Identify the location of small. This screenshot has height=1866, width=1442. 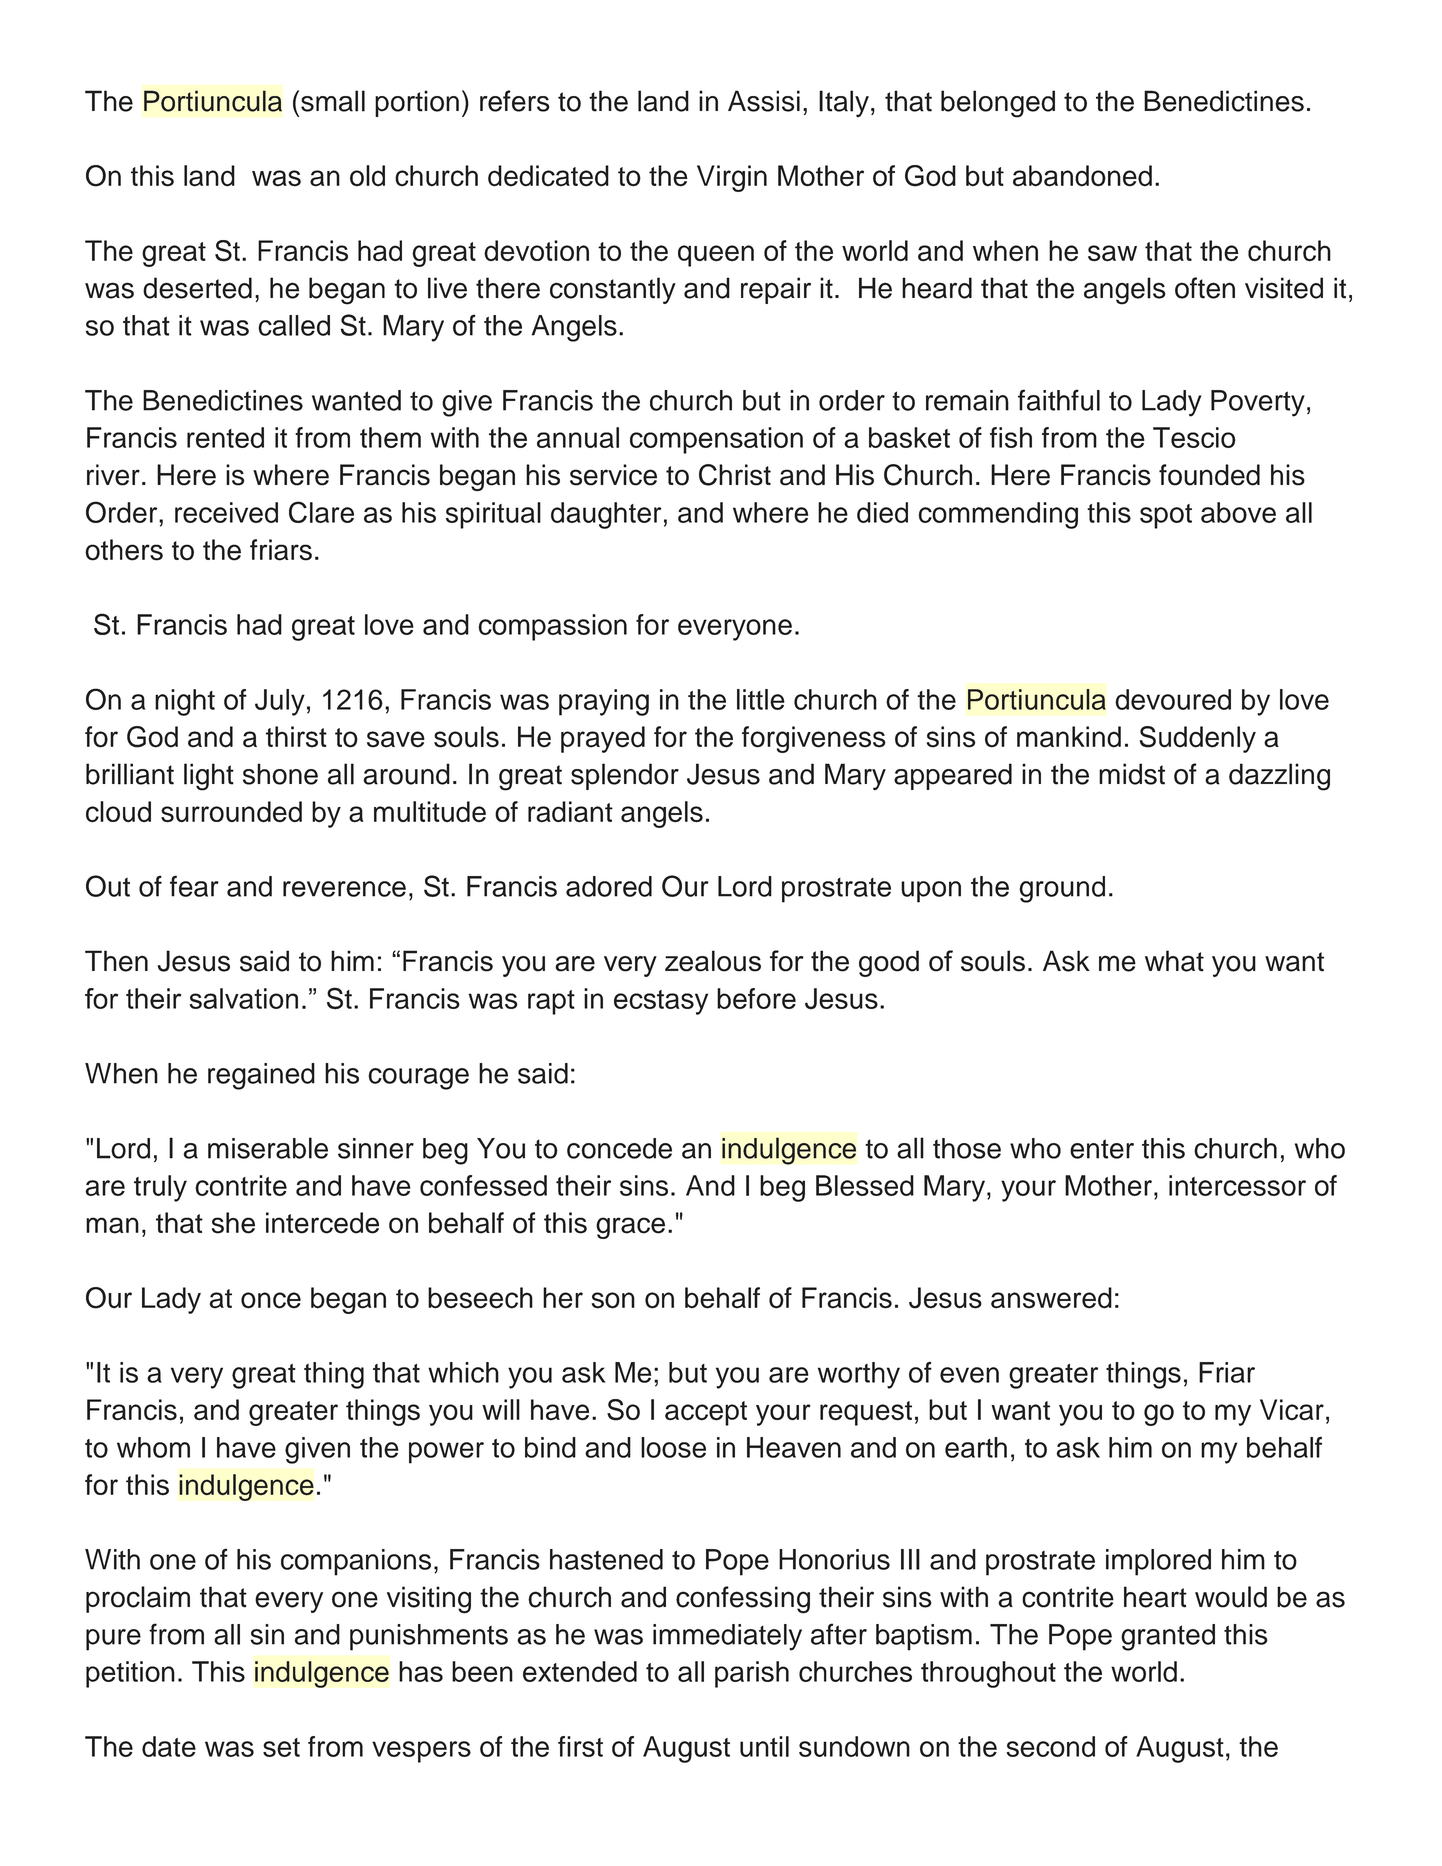
(333, 101).
